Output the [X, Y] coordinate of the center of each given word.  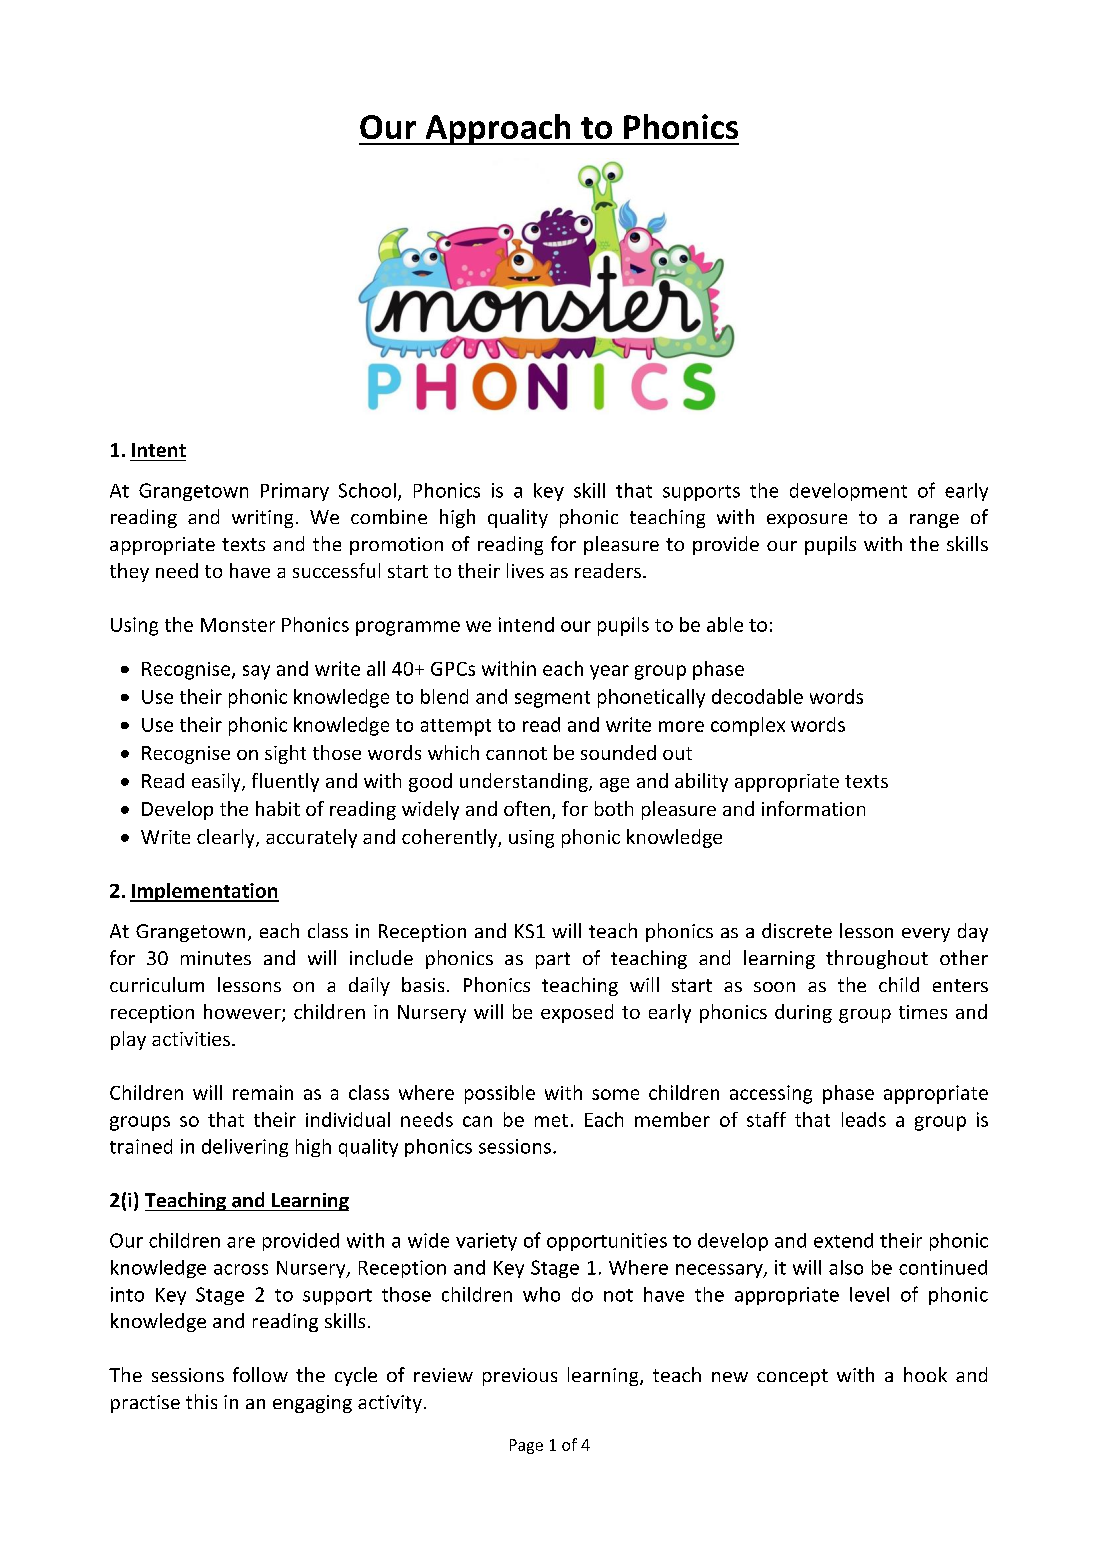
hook [925, 1374]
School [367, 490]
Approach [498, 129]
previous [520, 1377]
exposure [807, 521]
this [201, 1401]
